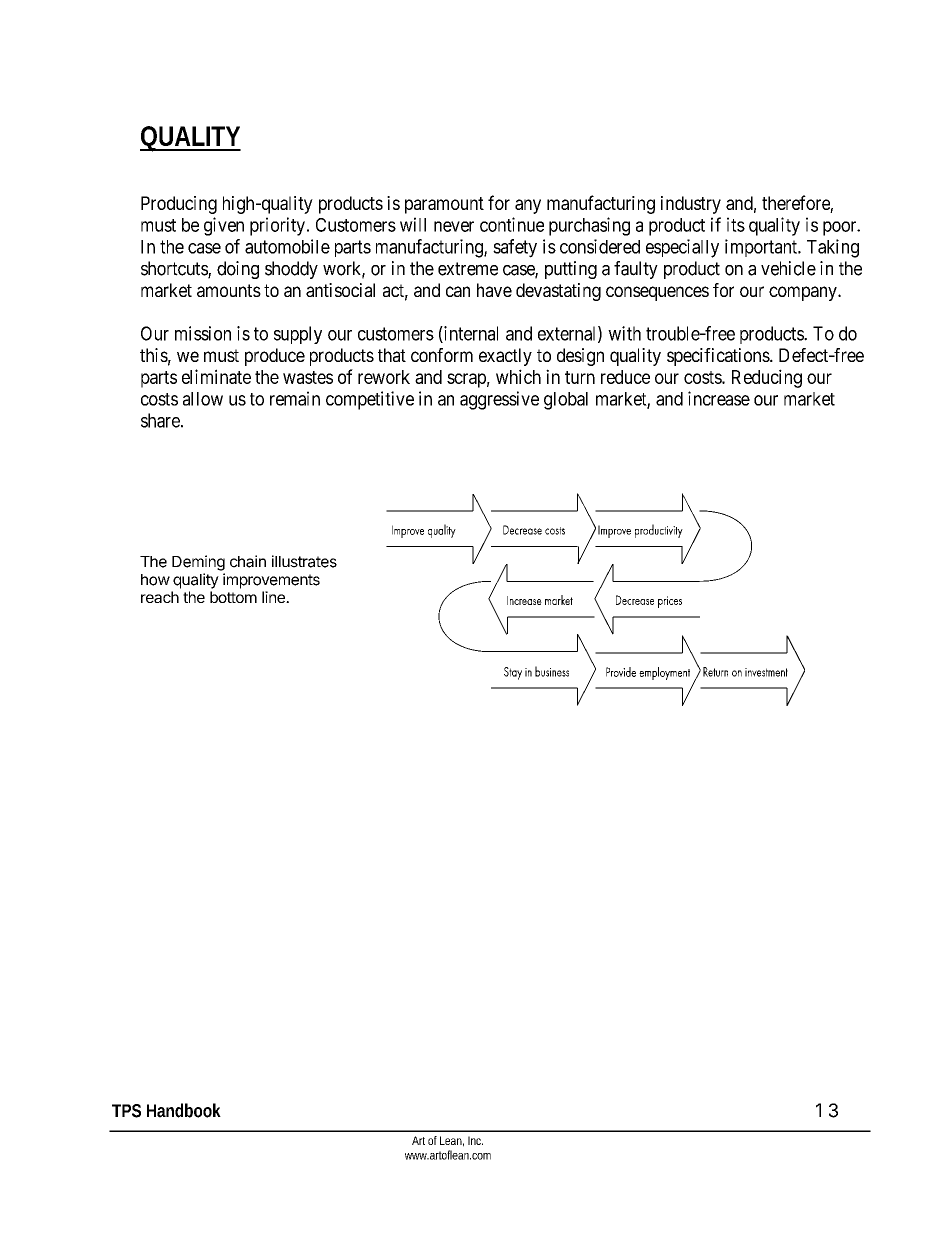 The width and height of the document is (952, 1233). Describe the element at coordinates (719, 398) in the document. I see `increase` at that location.
